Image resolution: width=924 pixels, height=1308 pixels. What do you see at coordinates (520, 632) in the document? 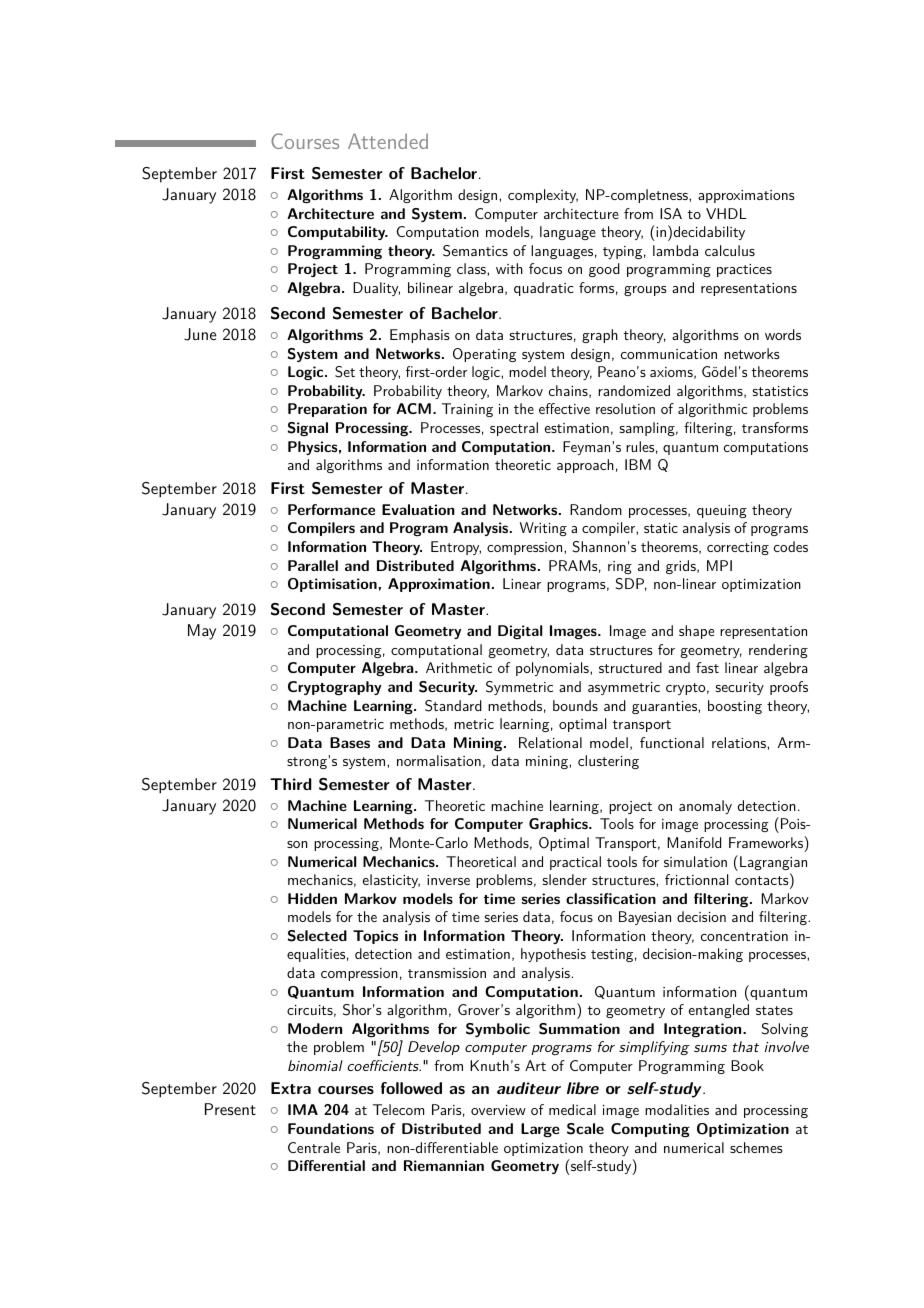
I see `Digital` at bounding box center [520, 632].
